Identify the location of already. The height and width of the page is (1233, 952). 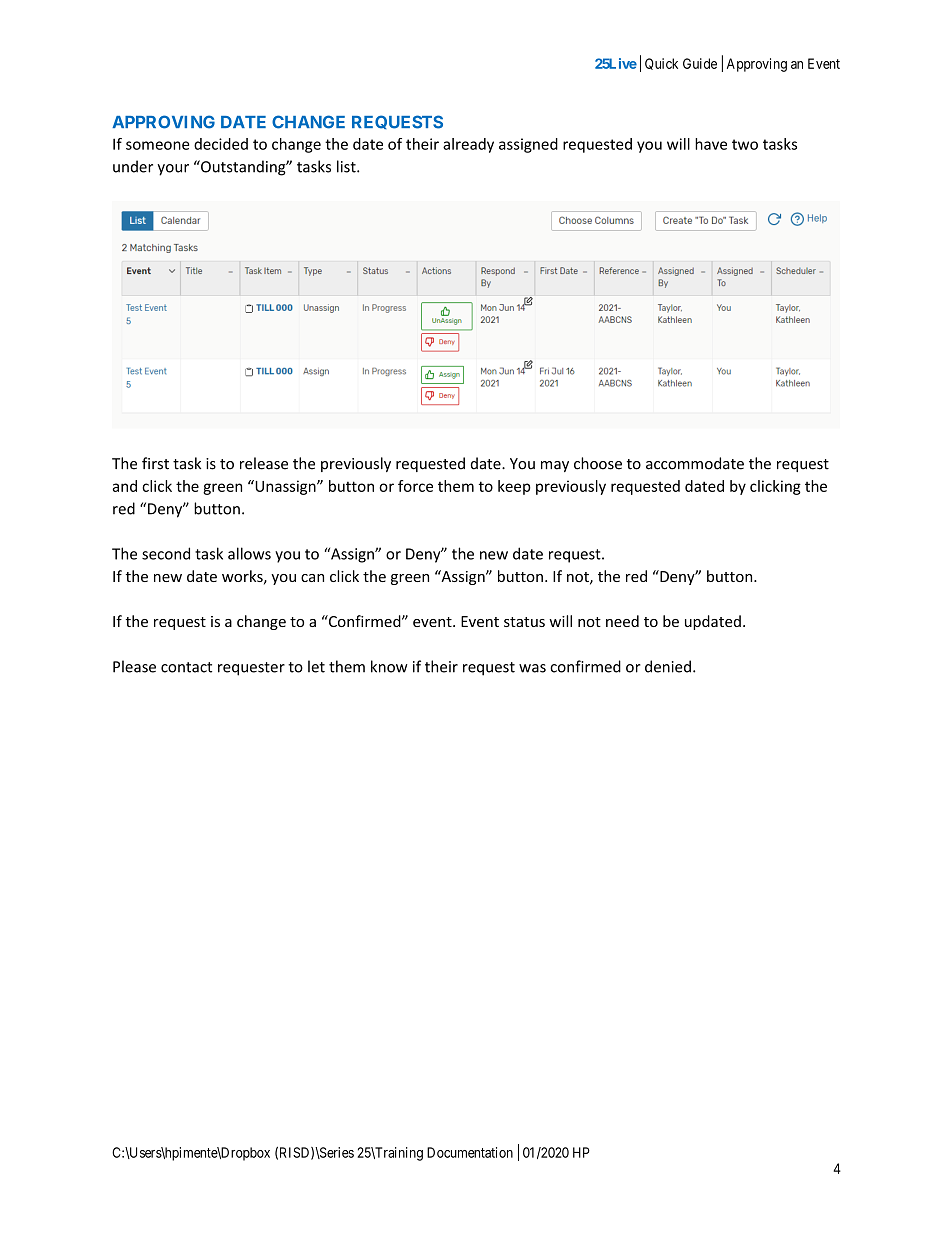
(468, 145).
